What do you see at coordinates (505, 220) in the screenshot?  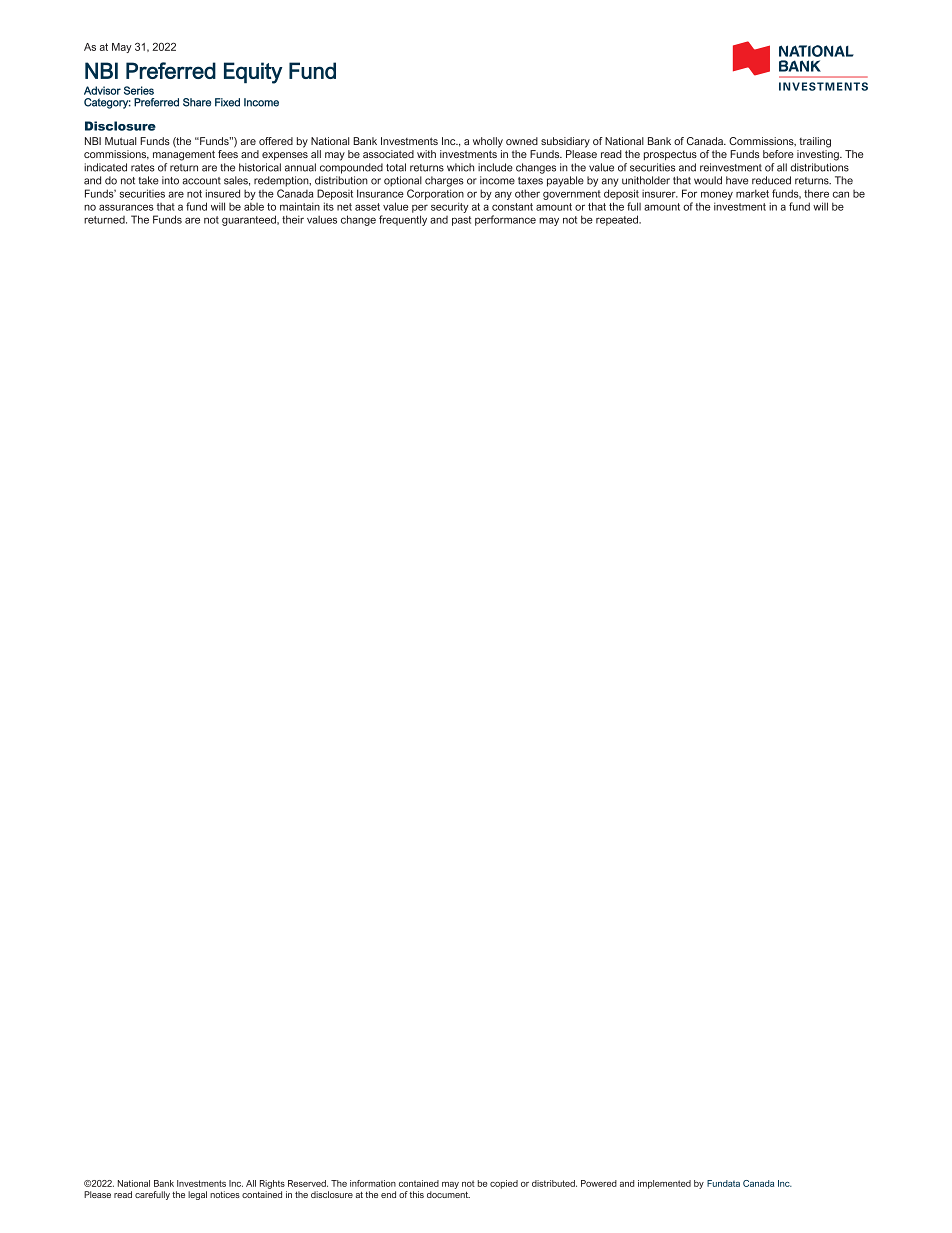 I see `performance` at bounding box center [505, 220].
